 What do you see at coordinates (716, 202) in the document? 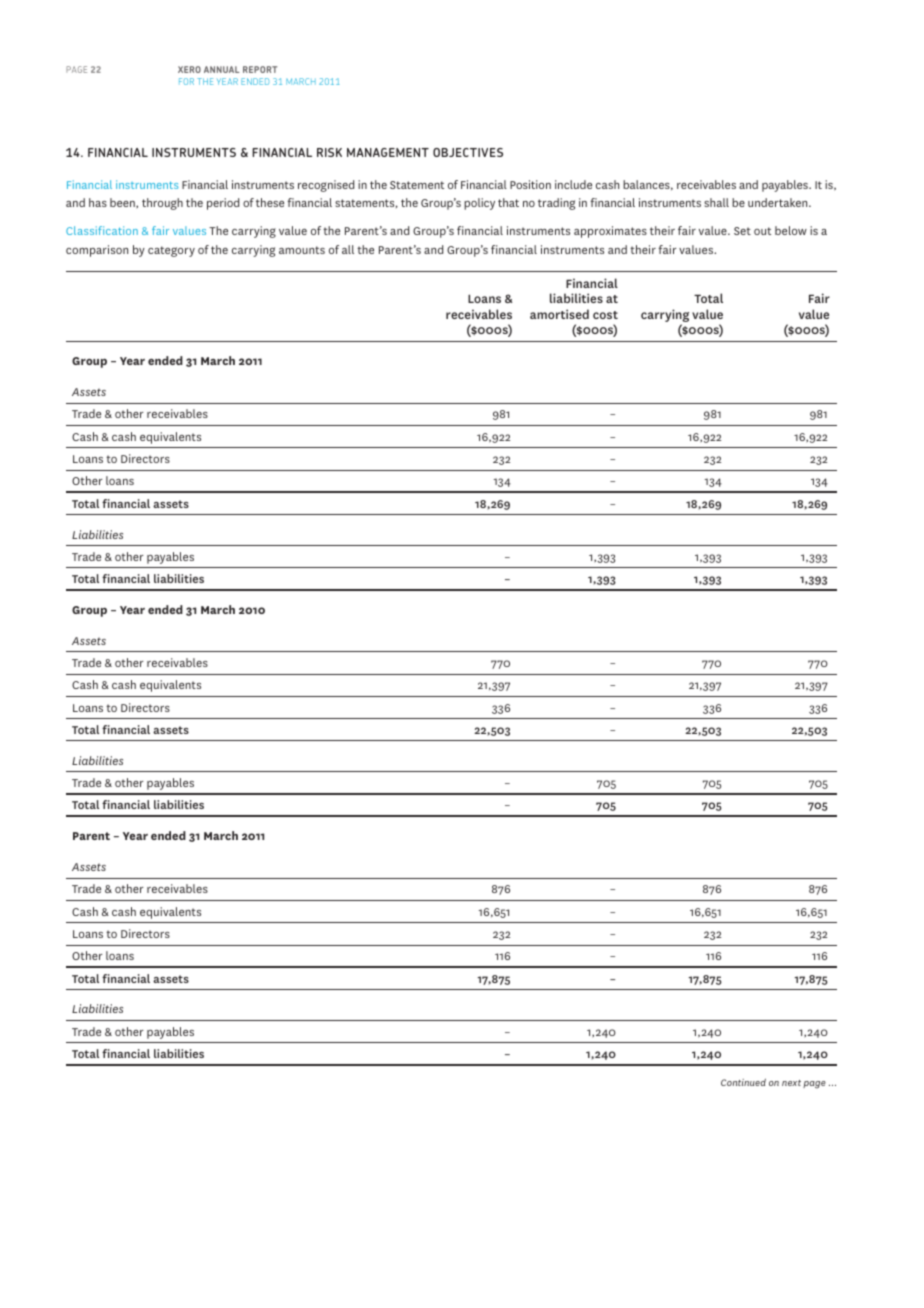
I see `shall` at bounding box center [716, 202].
